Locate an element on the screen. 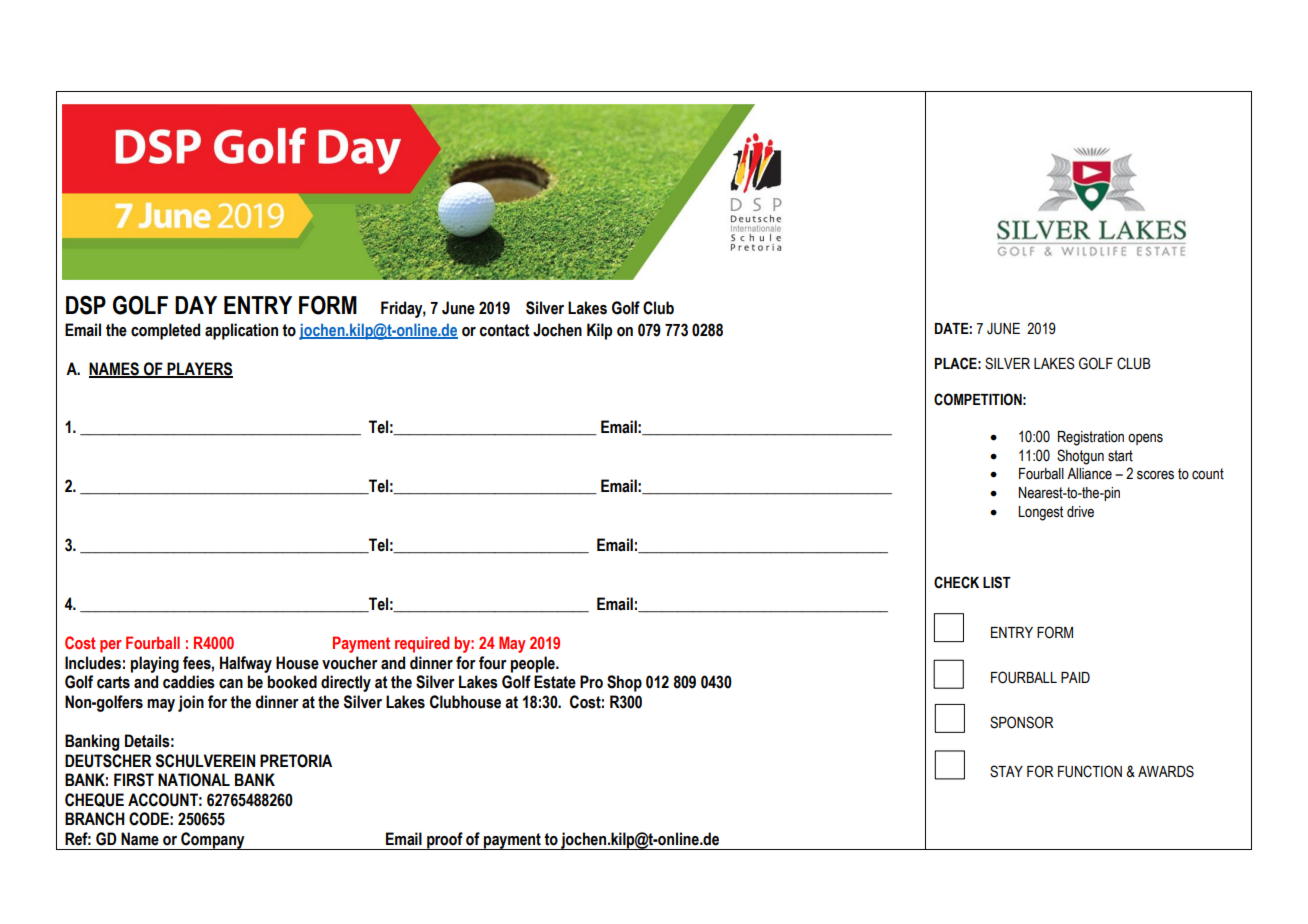 This screenshot has width=1308, height=924. per is located at coordinates (111, 646).
